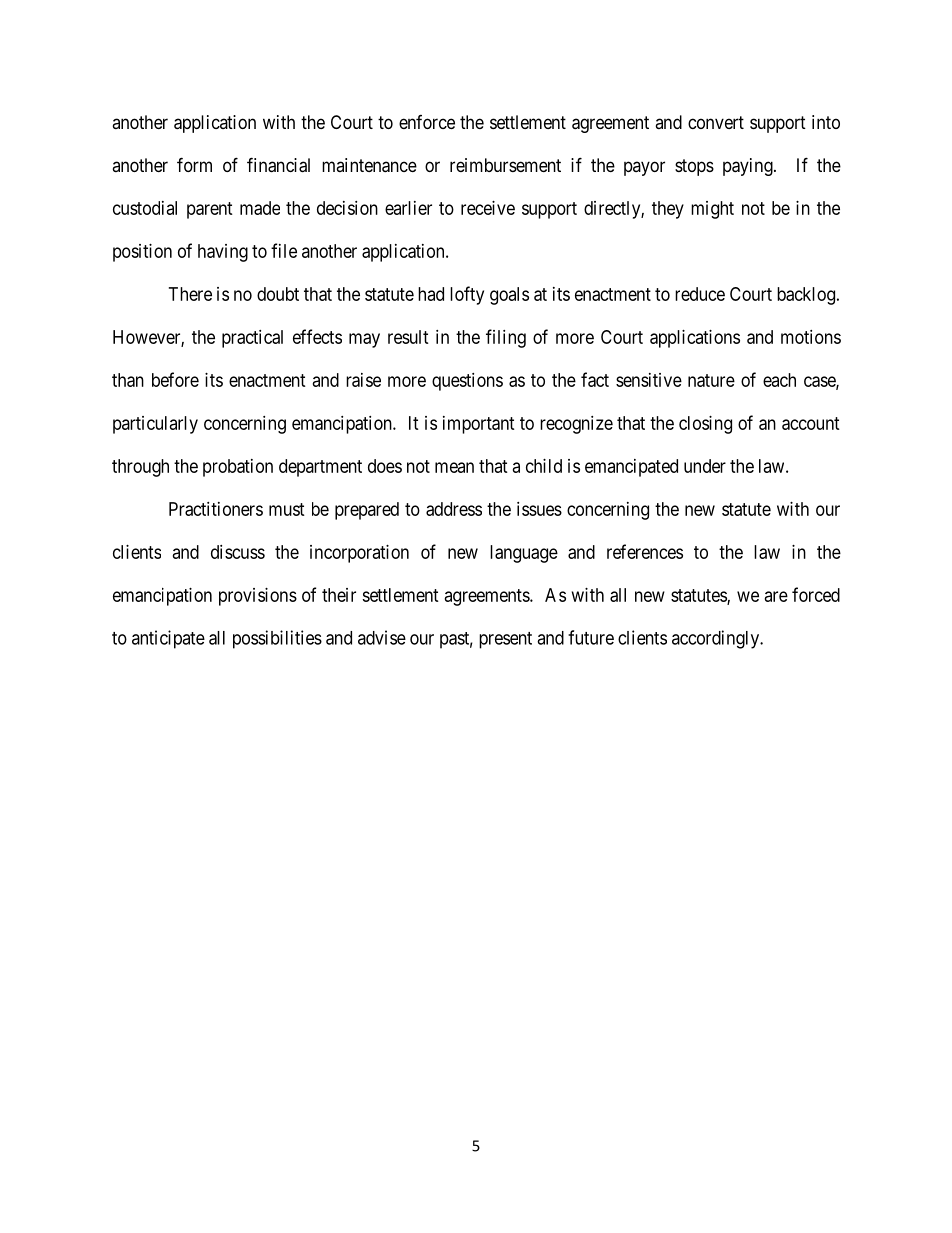 Image resolution: width=952 pixels, height=1233 pixels. I want to click on reduce, so click(700, 294).
